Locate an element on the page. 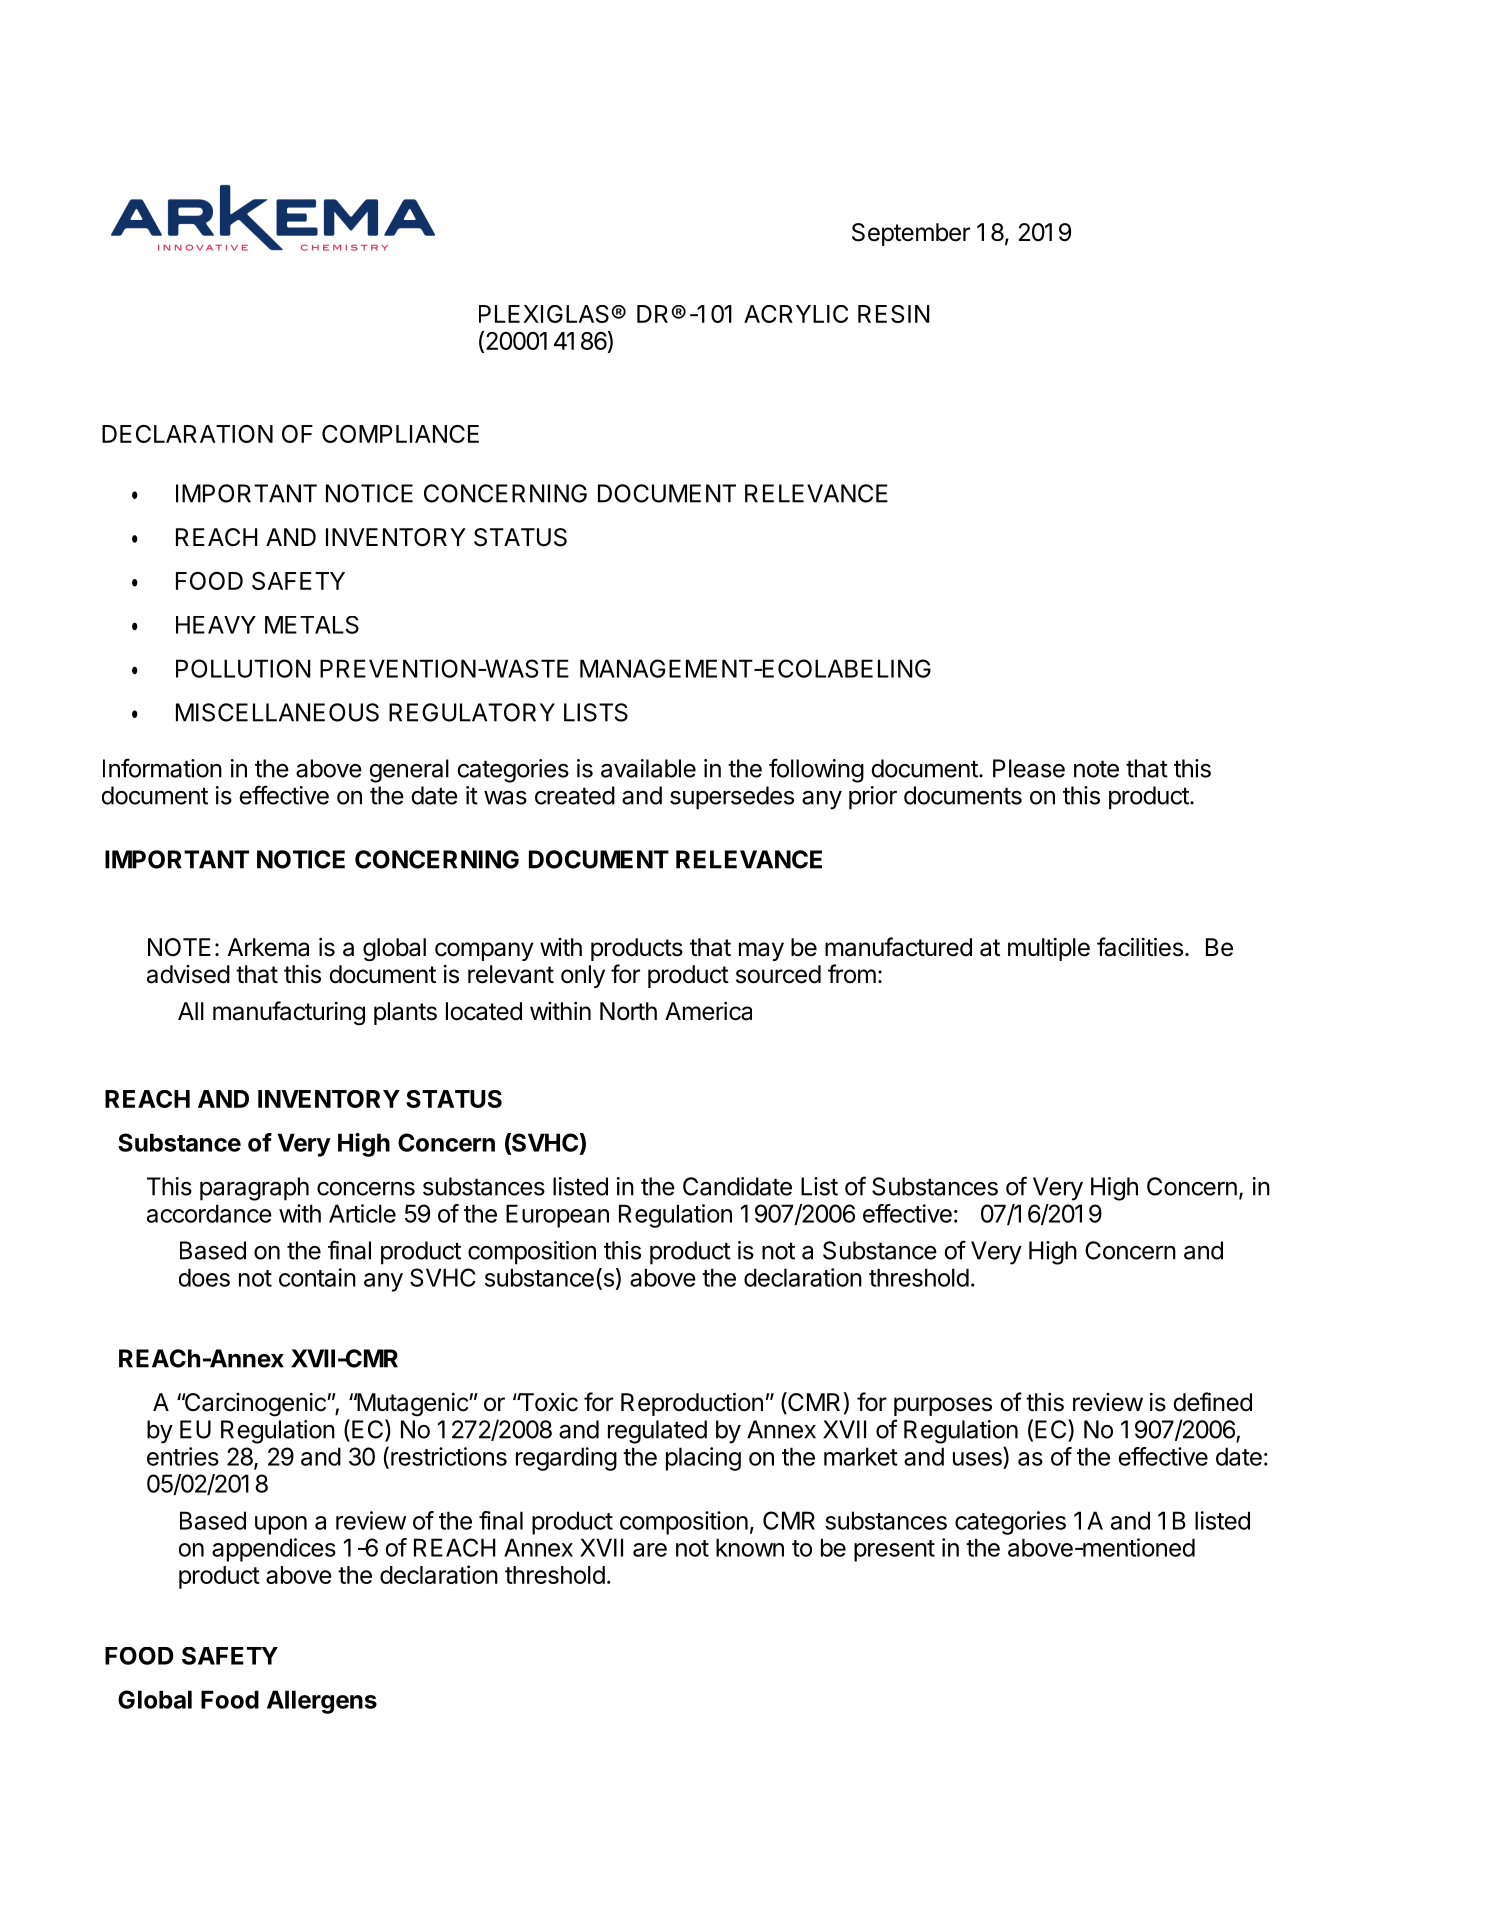  are is located at coordinates (650, 1550).
